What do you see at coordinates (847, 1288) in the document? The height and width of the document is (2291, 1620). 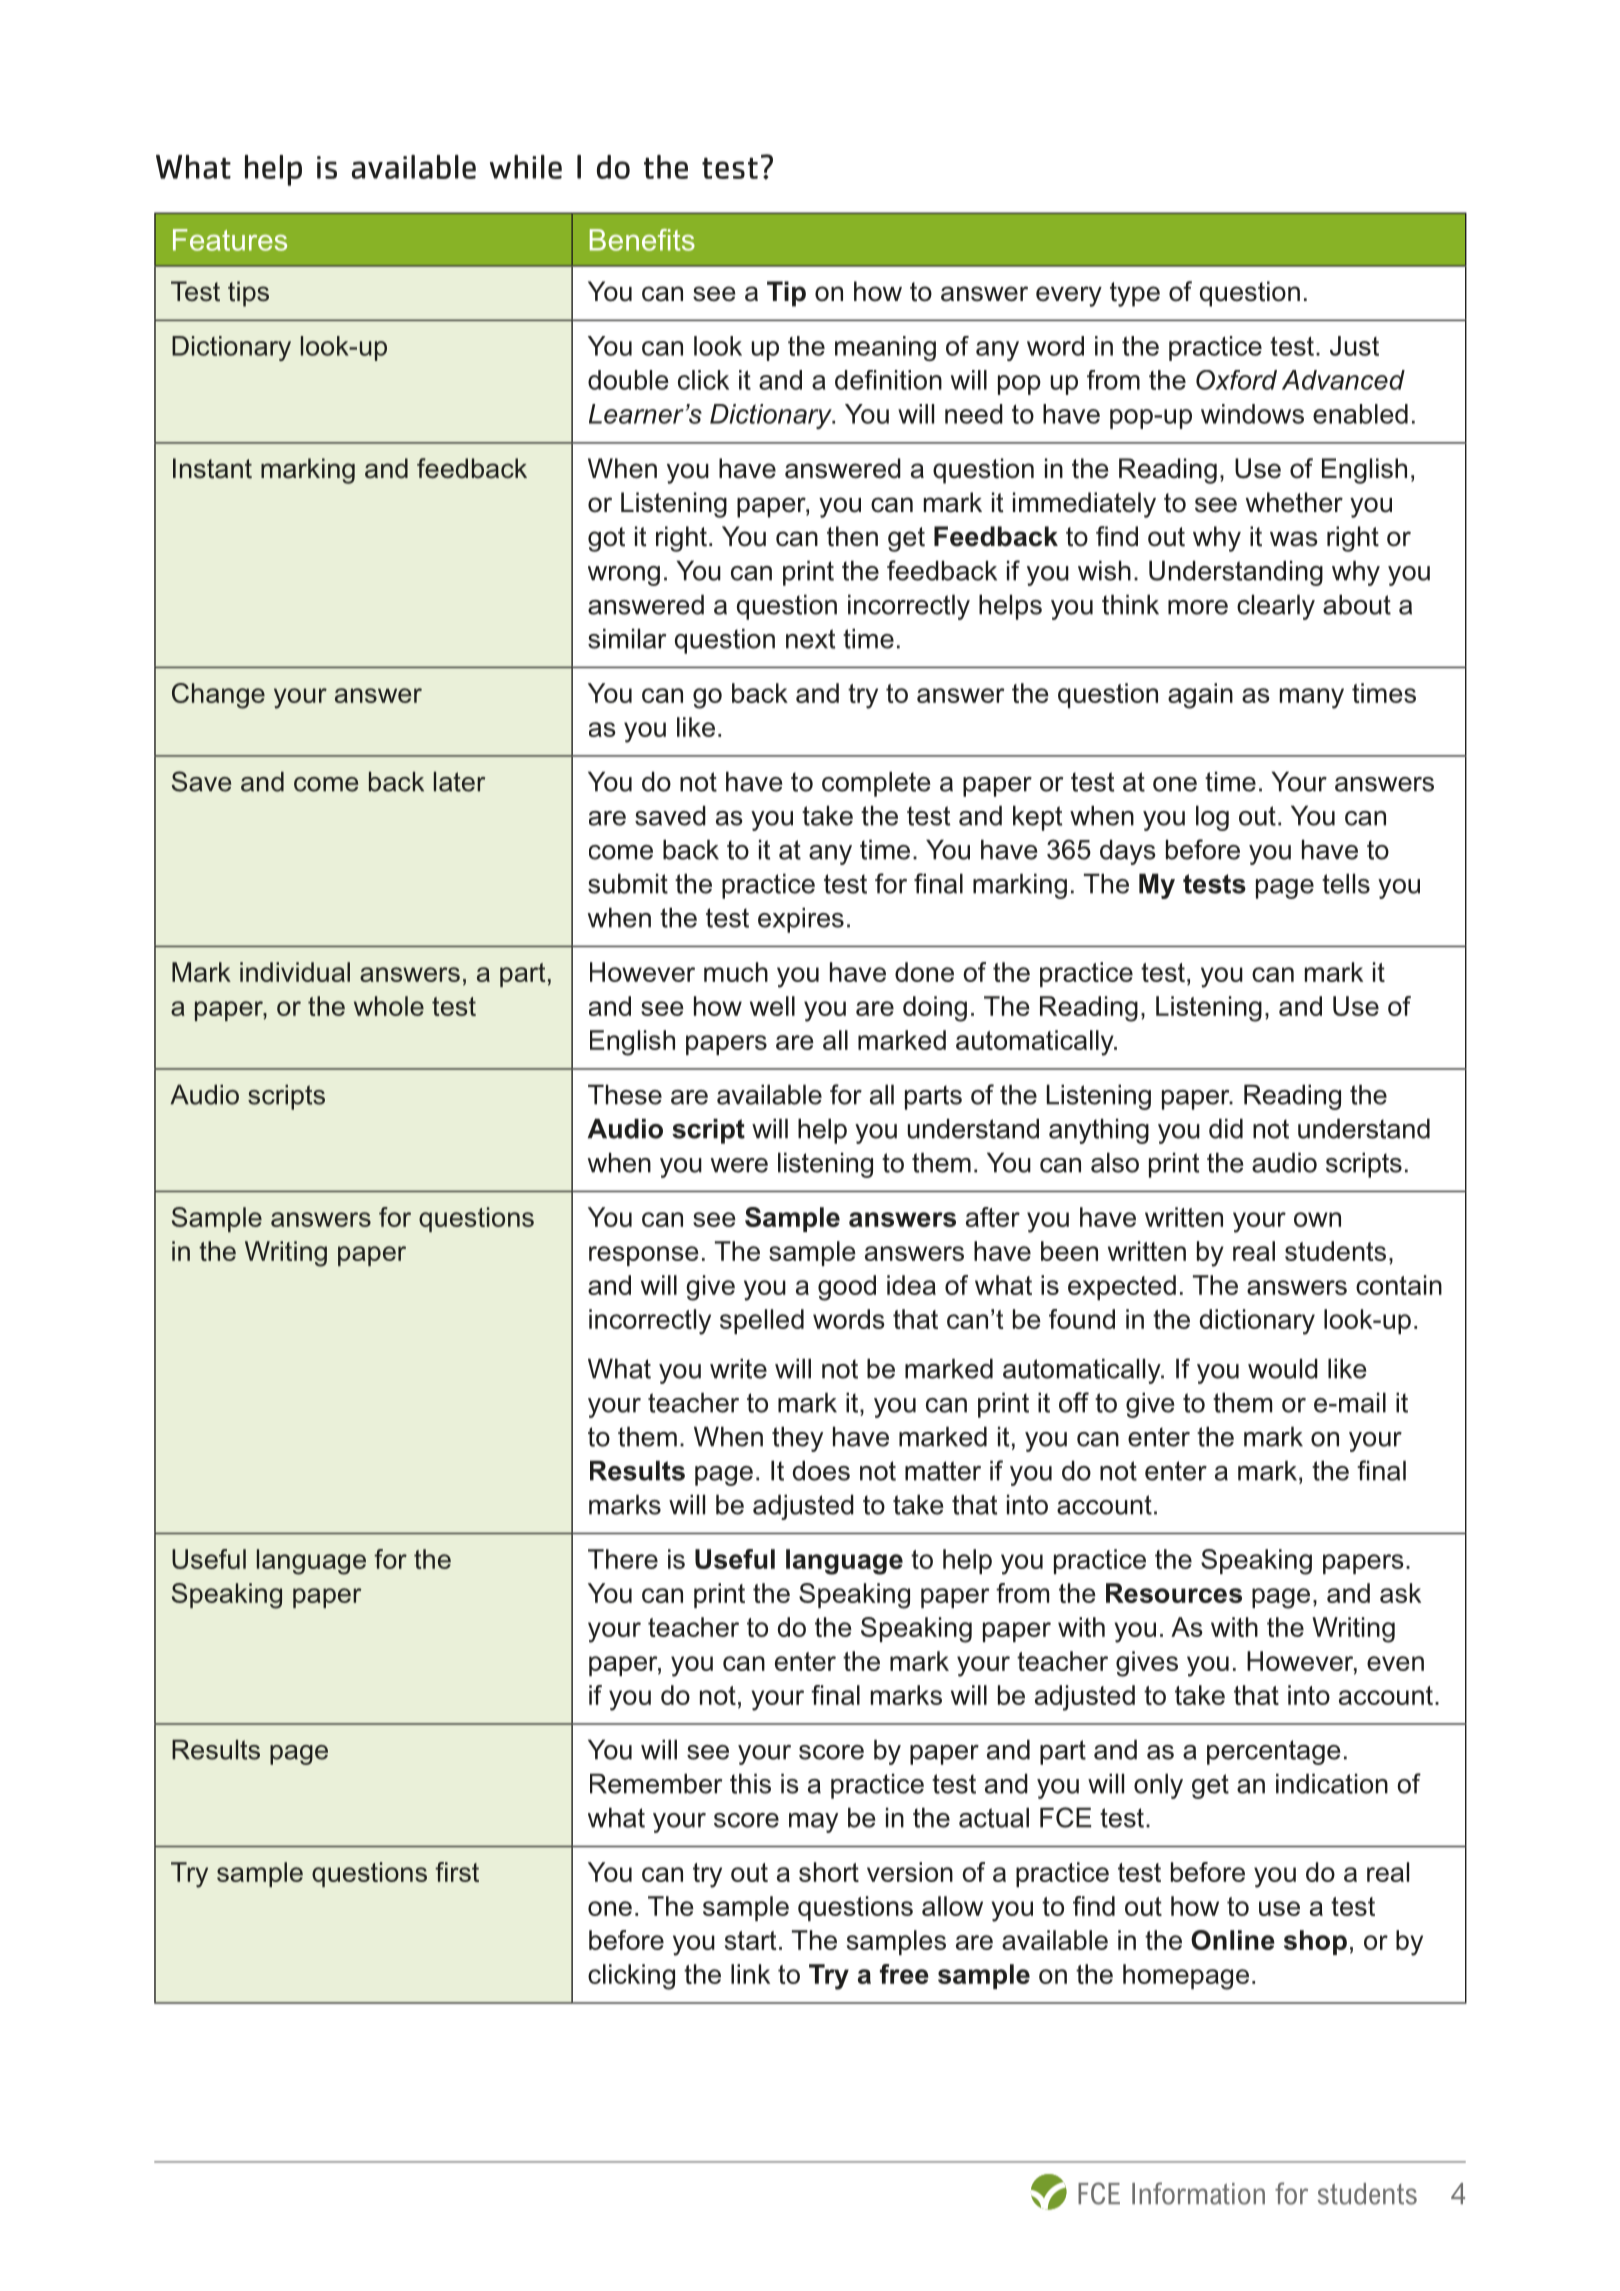 I see `good` at bounding box center [847, 1288].
